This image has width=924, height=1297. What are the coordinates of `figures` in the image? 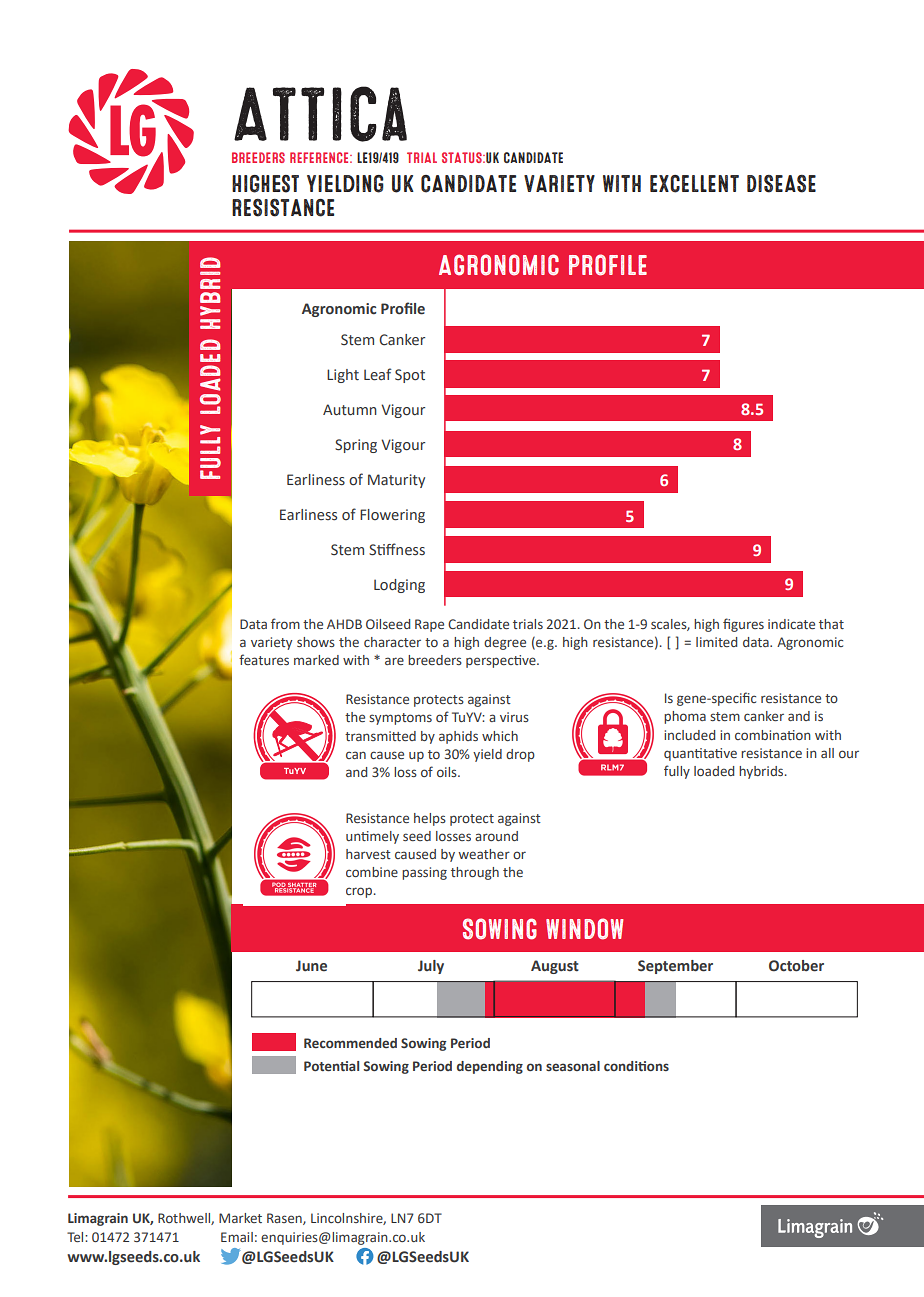 It's located at (743, 625).
